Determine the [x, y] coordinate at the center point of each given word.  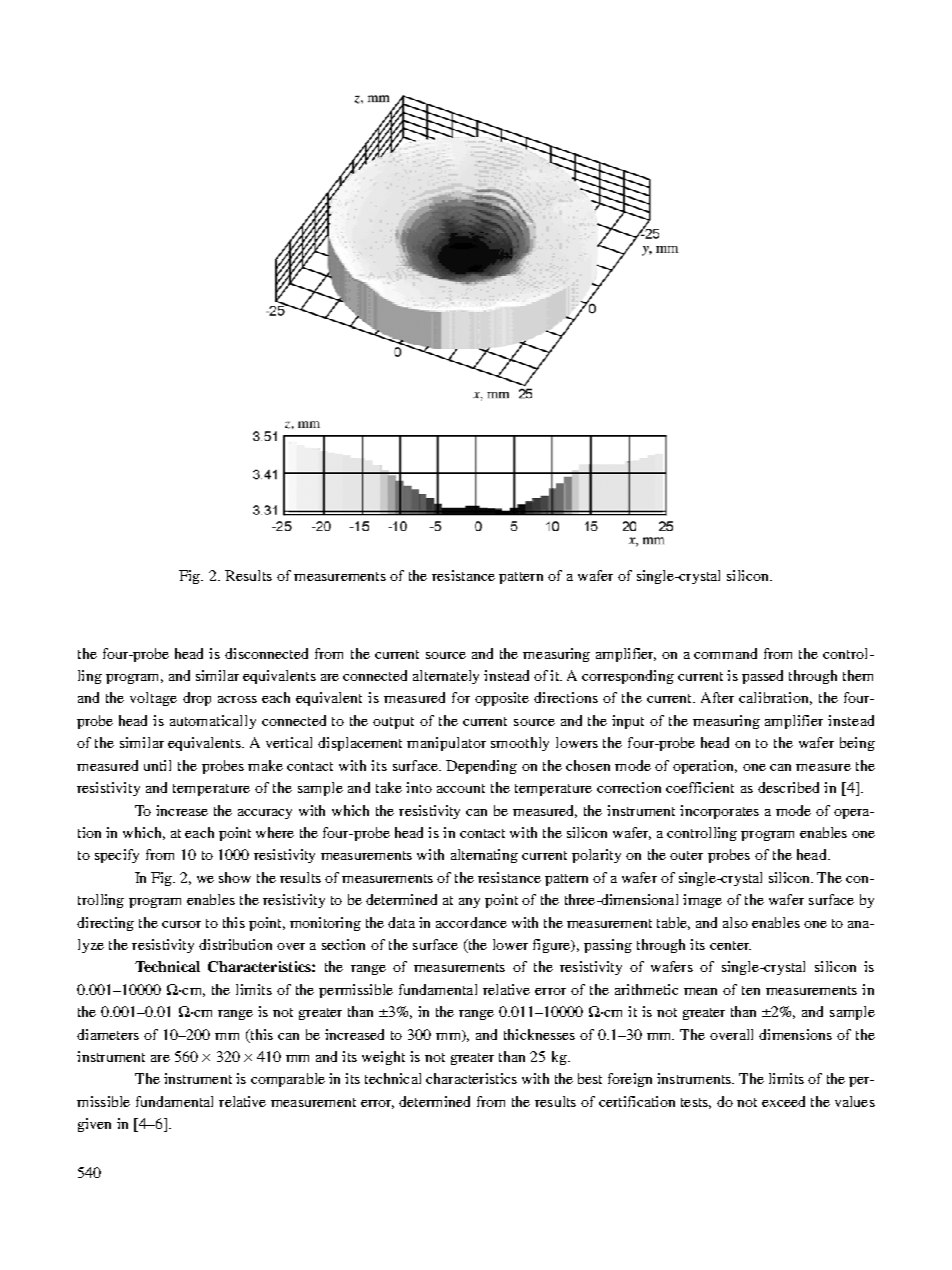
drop [197, 699]
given [94, 1125]
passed [762, 677]
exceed [783, 1101]
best [590, 1078]
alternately [446, 677]
